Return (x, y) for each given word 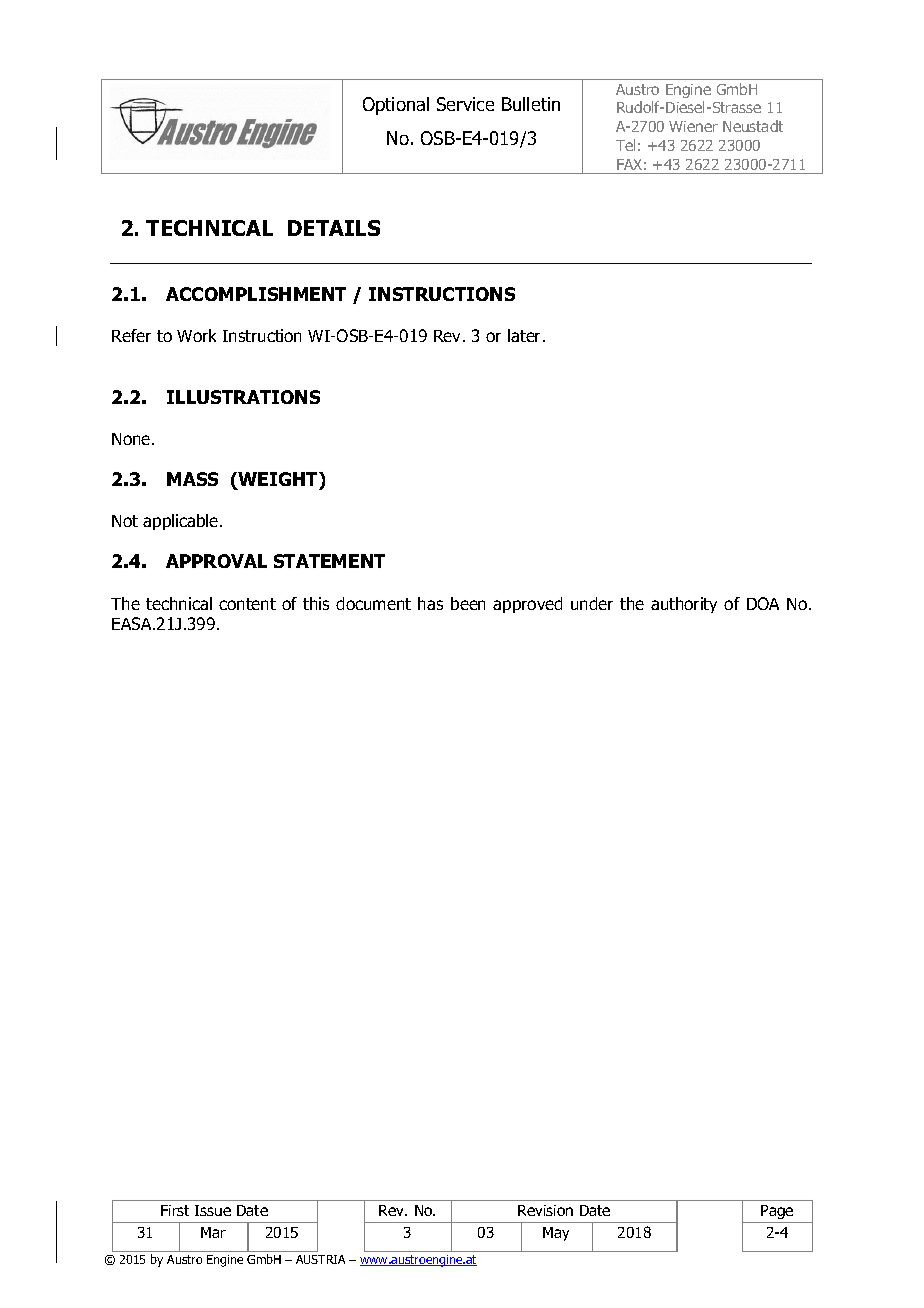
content (247, 604)
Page (777, 1212)
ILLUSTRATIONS (243, 397)
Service (465, 104)
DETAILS (334, 228)
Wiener (693, 126)
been (468, 603)
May (556, 1234)
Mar (213, 1232)
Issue (213, 1210)
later (524, 335)
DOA (763, 603)
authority (684, 605)
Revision (545, 1210)
